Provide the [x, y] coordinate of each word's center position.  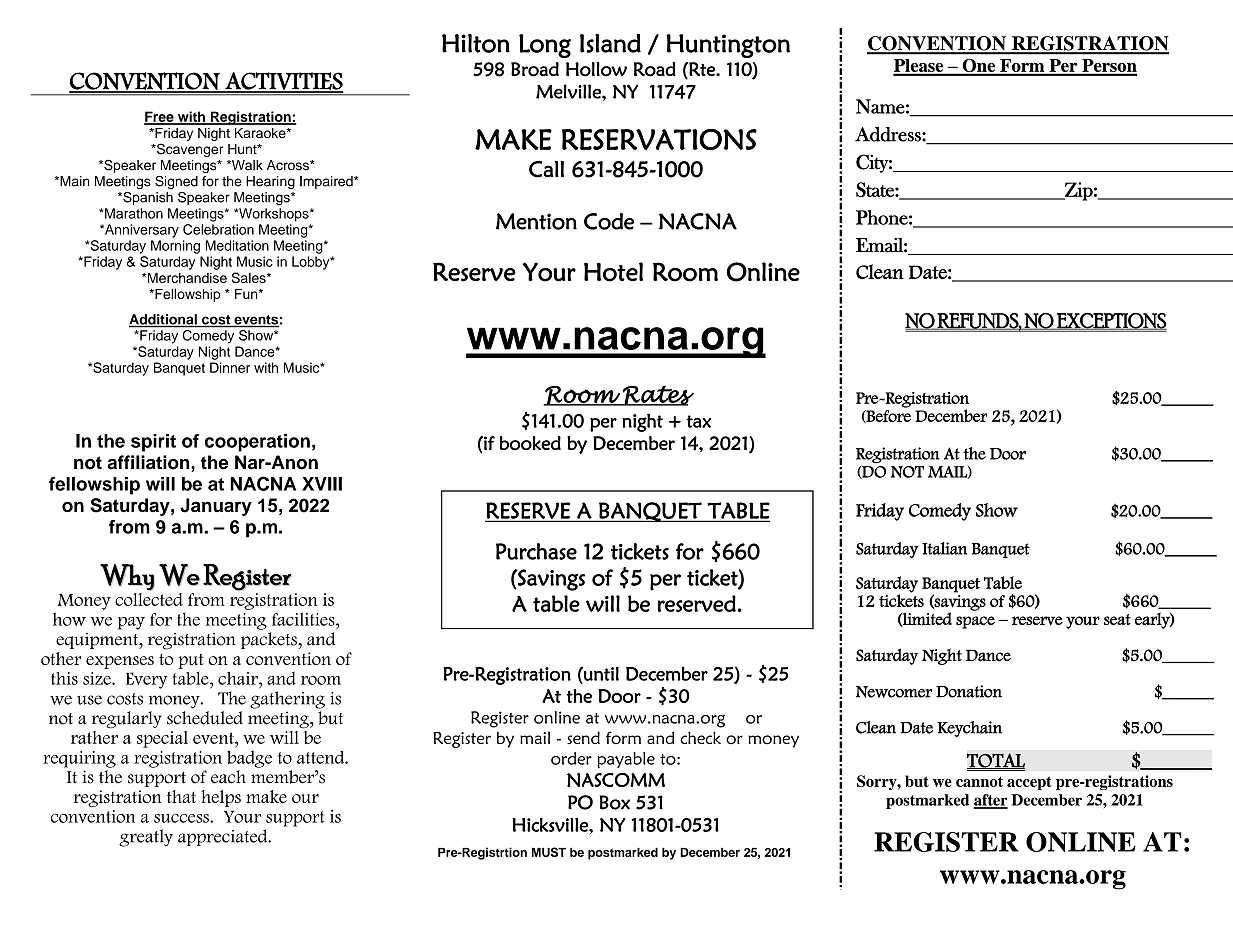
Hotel [613, 272]
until [600, 673]
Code [609, 221]
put [191, 661]
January [216, 507]
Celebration [218, 229]
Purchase [536, 551]
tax [698, 421]
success [182, 818]
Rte [702, 69]
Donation [969, 691]
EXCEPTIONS [1111, 322]
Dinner [230, 367]
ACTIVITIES [283, 82]
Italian [944, 548]
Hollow [596, 69]
